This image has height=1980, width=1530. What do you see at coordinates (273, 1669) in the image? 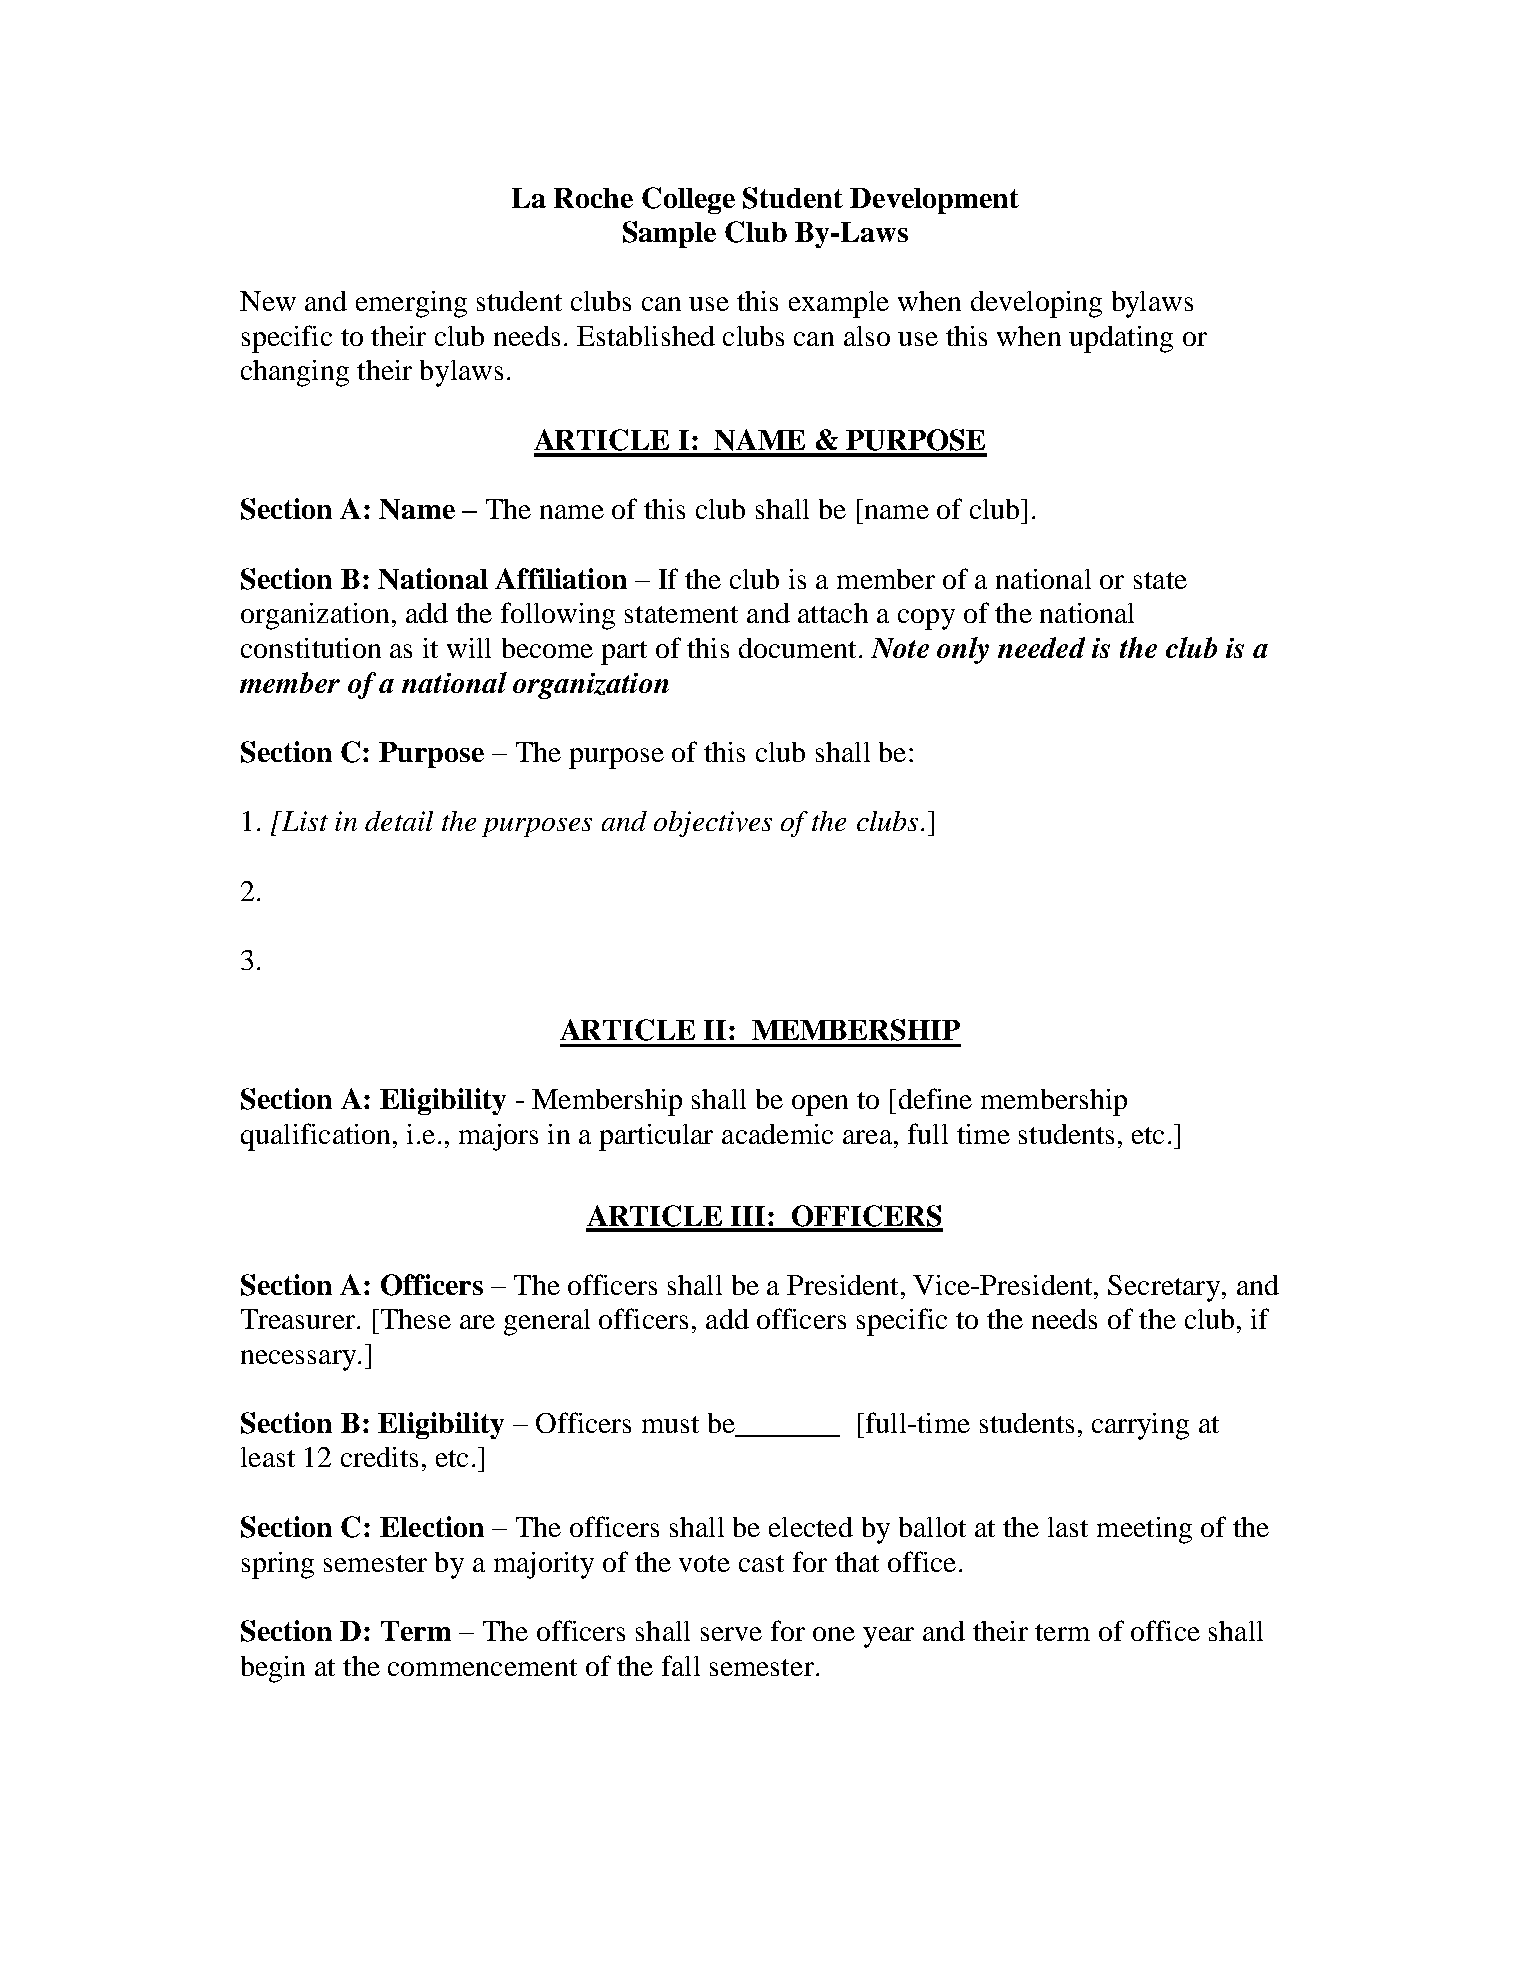
I see `begin` at bounding box center [273, 1669].
